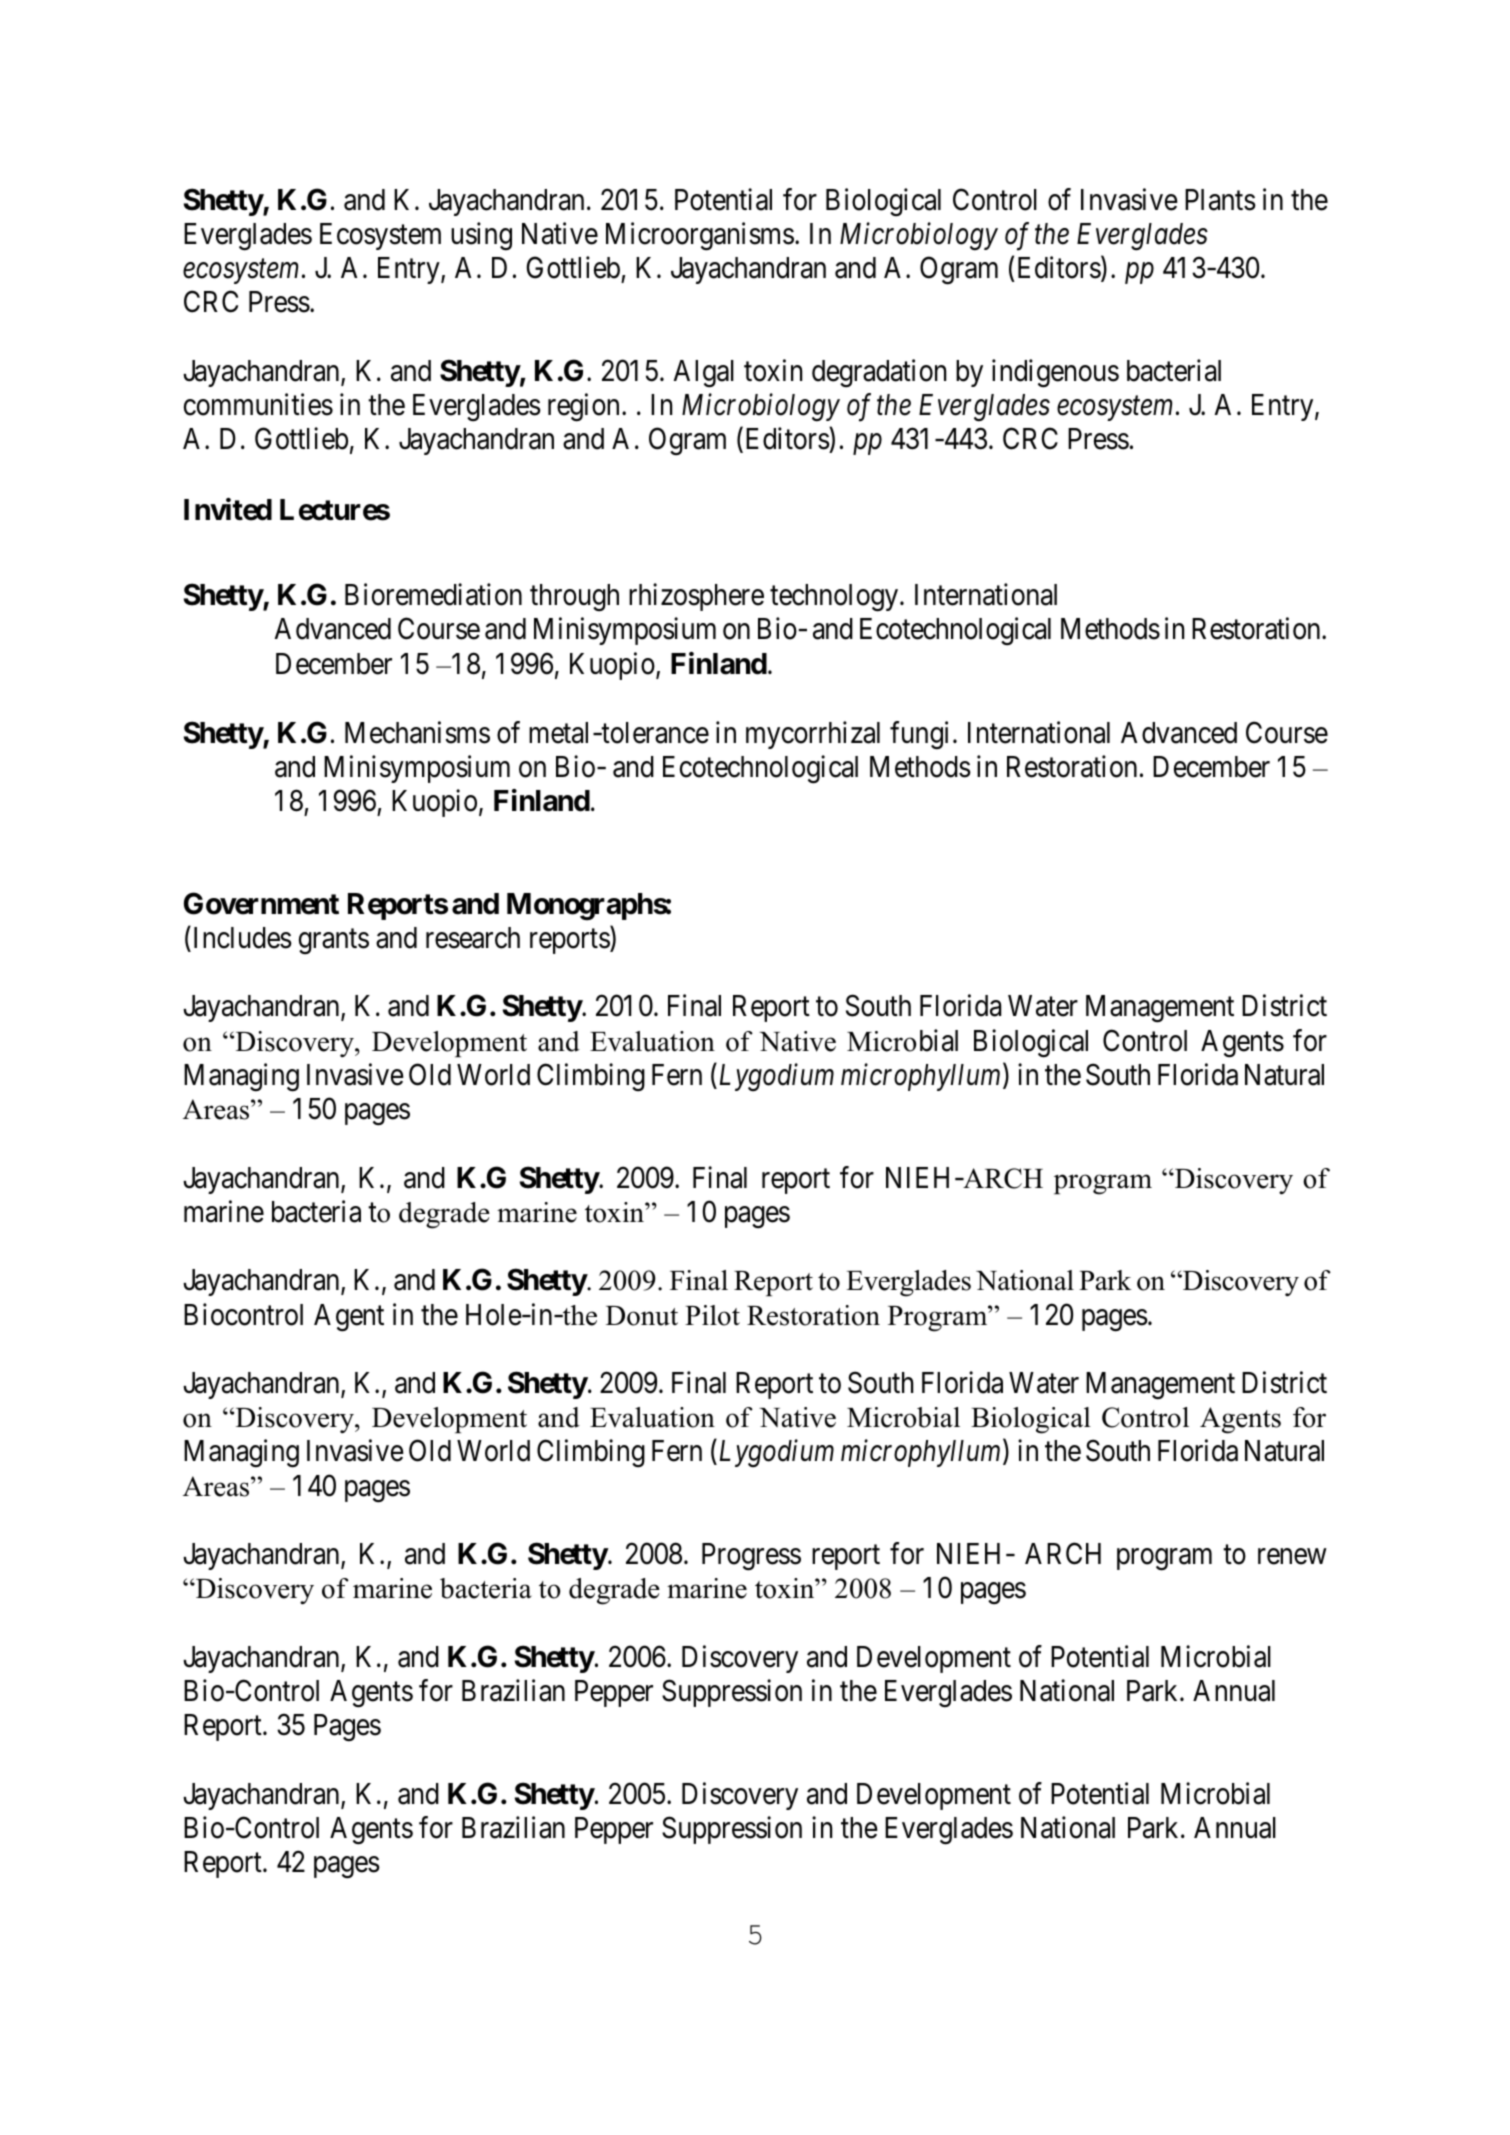 The width and height of the screenshot is (1510, 2135). I want to click on grants, so click(334, 942).
